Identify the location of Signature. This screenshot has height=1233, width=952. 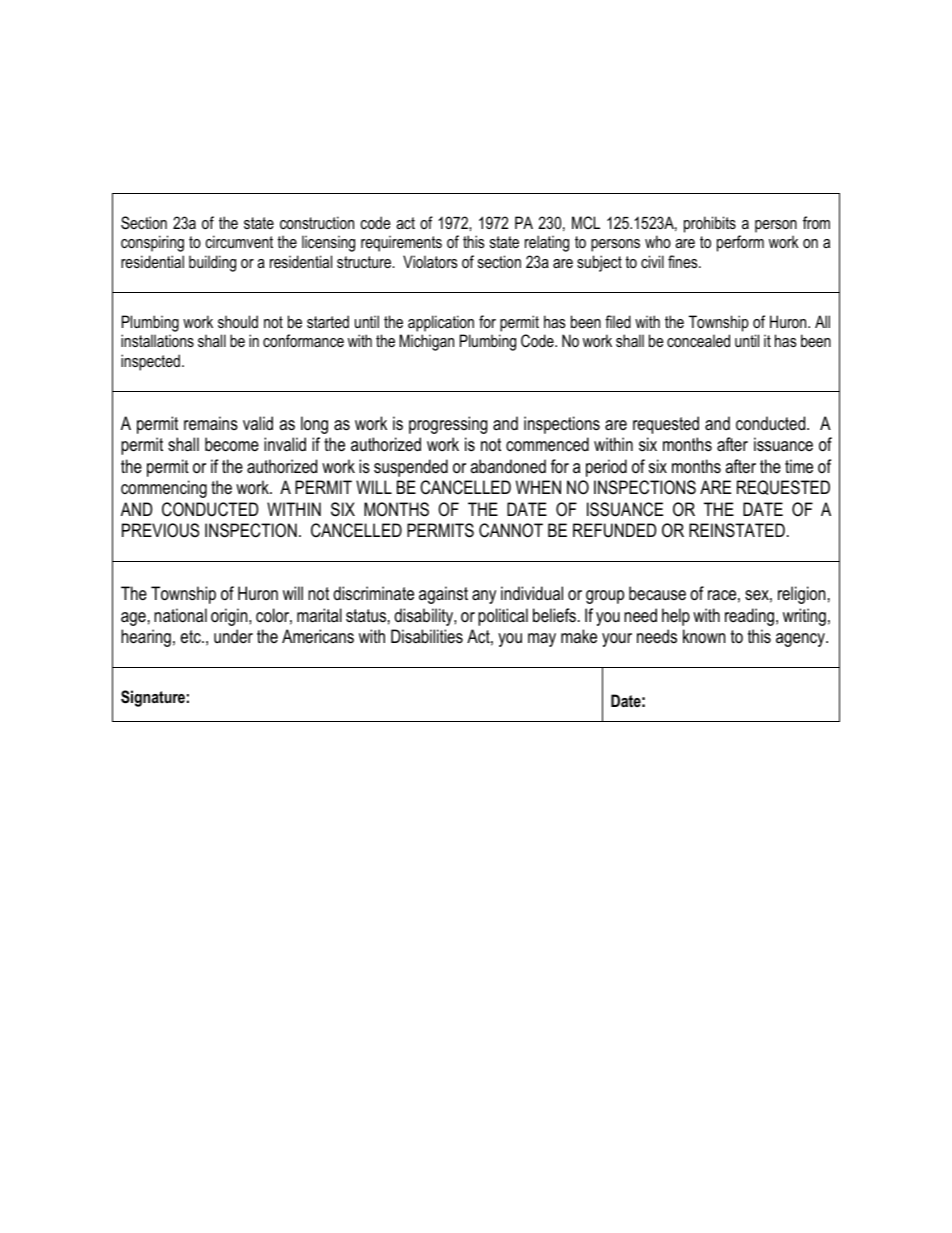
(153, 698).
